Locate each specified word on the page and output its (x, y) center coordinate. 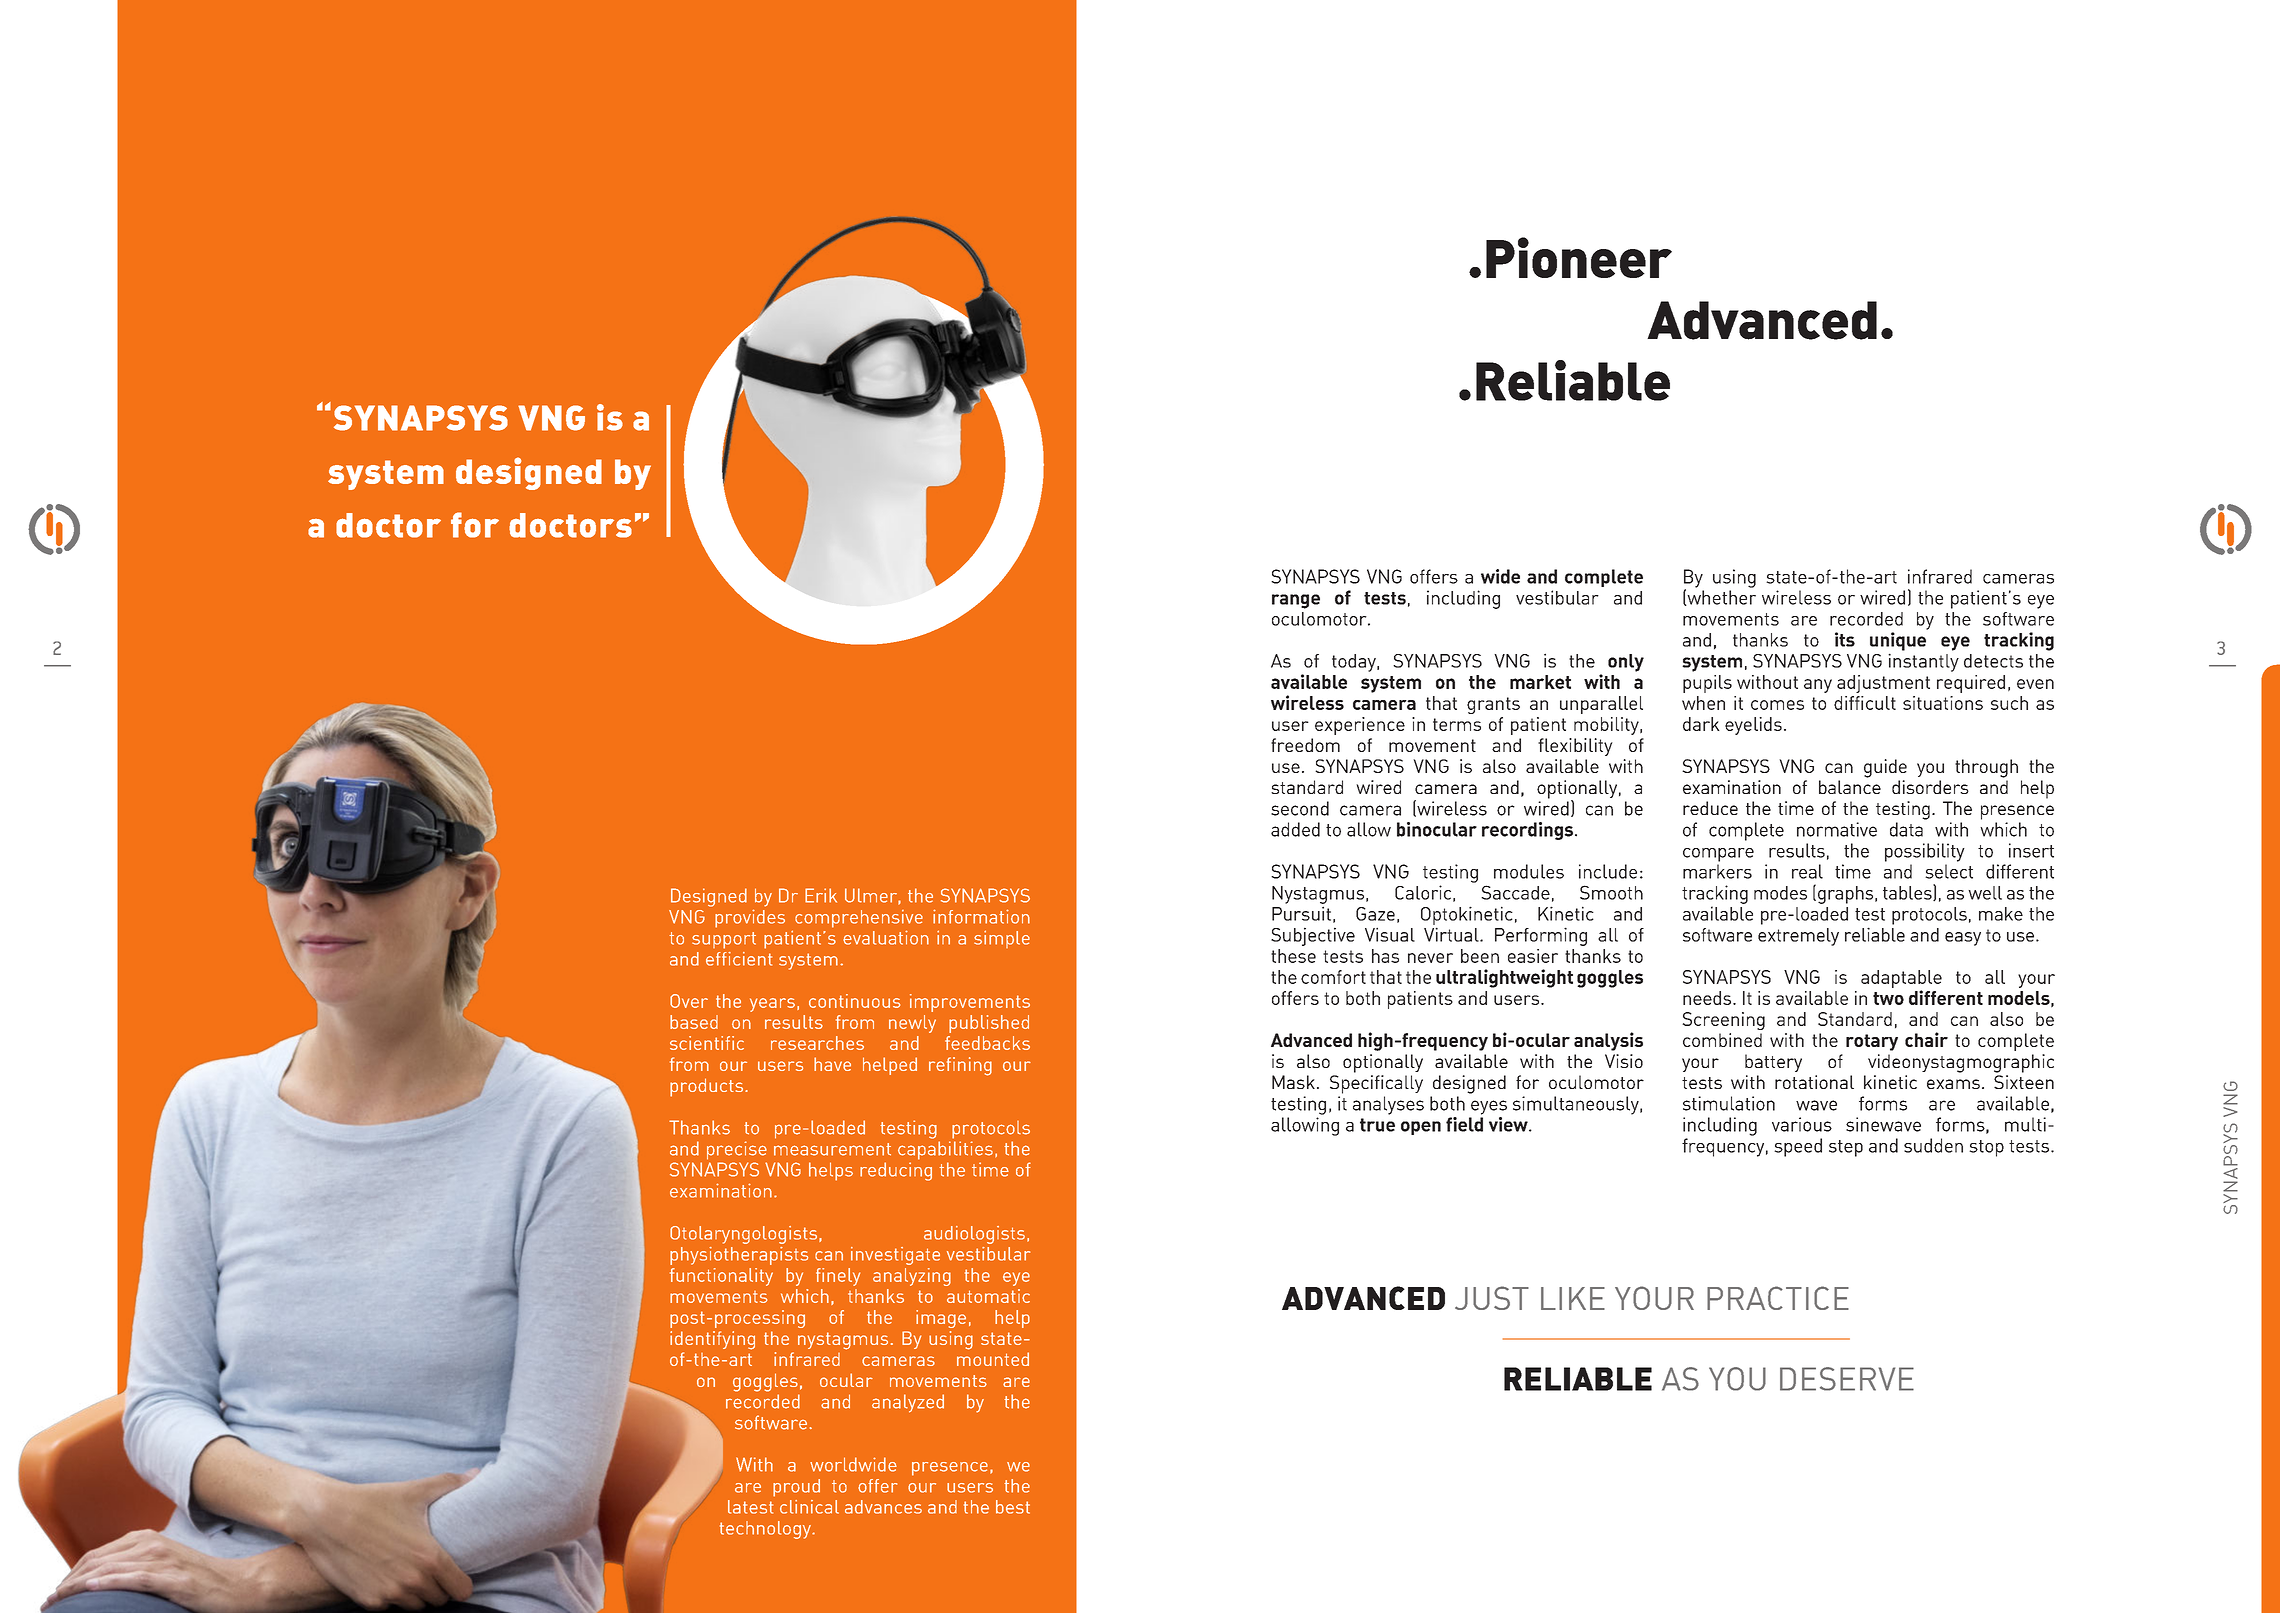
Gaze (1375, 914)
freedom (1305, 745)
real (1807, 871)
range (1296, 601)
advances (883, 1507)
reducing (896, 1171)
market (1540, 682)
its (1845, 639)
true (1377, 1125)
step (1846, 1148)
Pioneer (1579, 257)
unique (1898, 641)
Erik (821, 895)
